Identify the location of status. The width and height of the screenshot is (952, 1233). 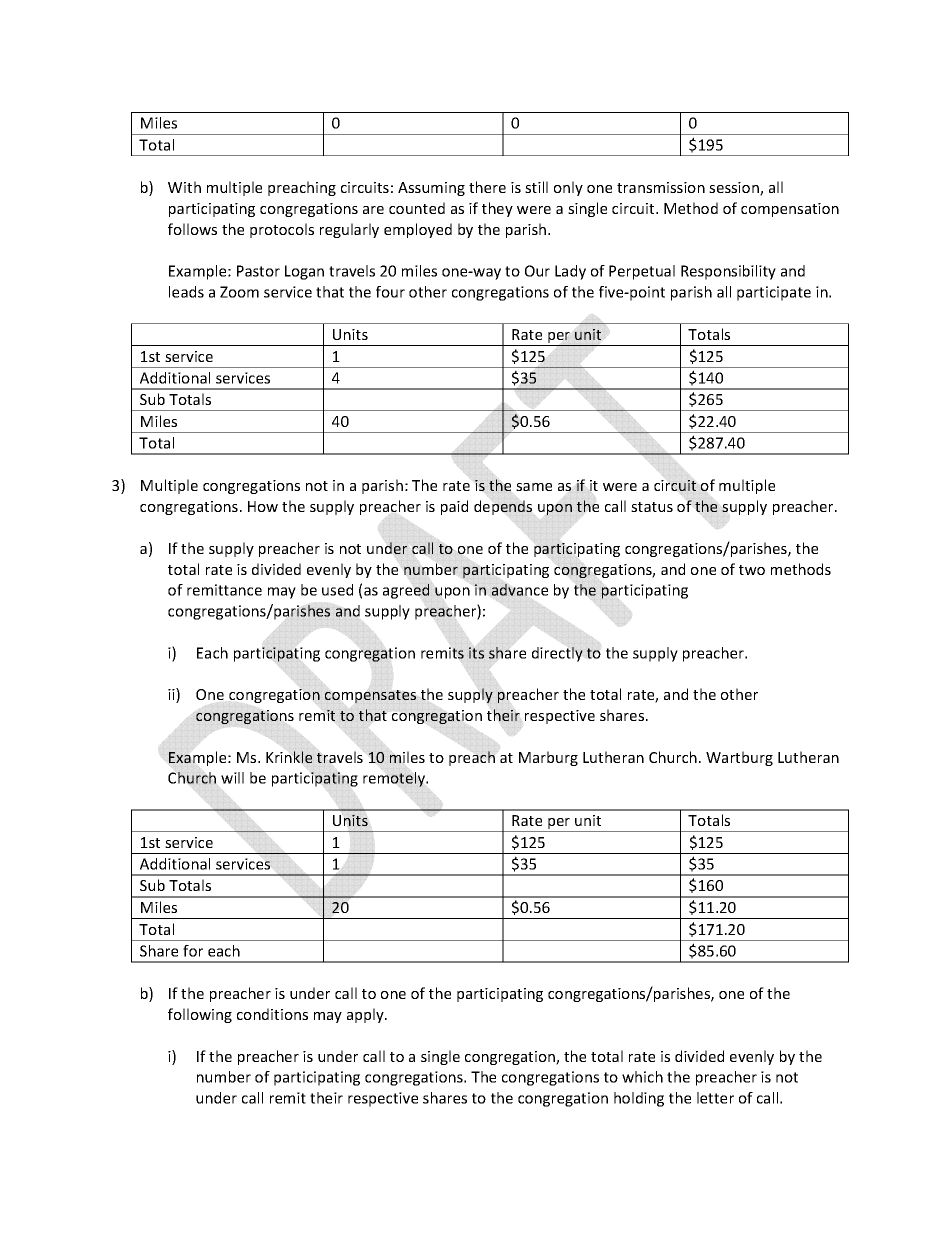
(652, 507).
